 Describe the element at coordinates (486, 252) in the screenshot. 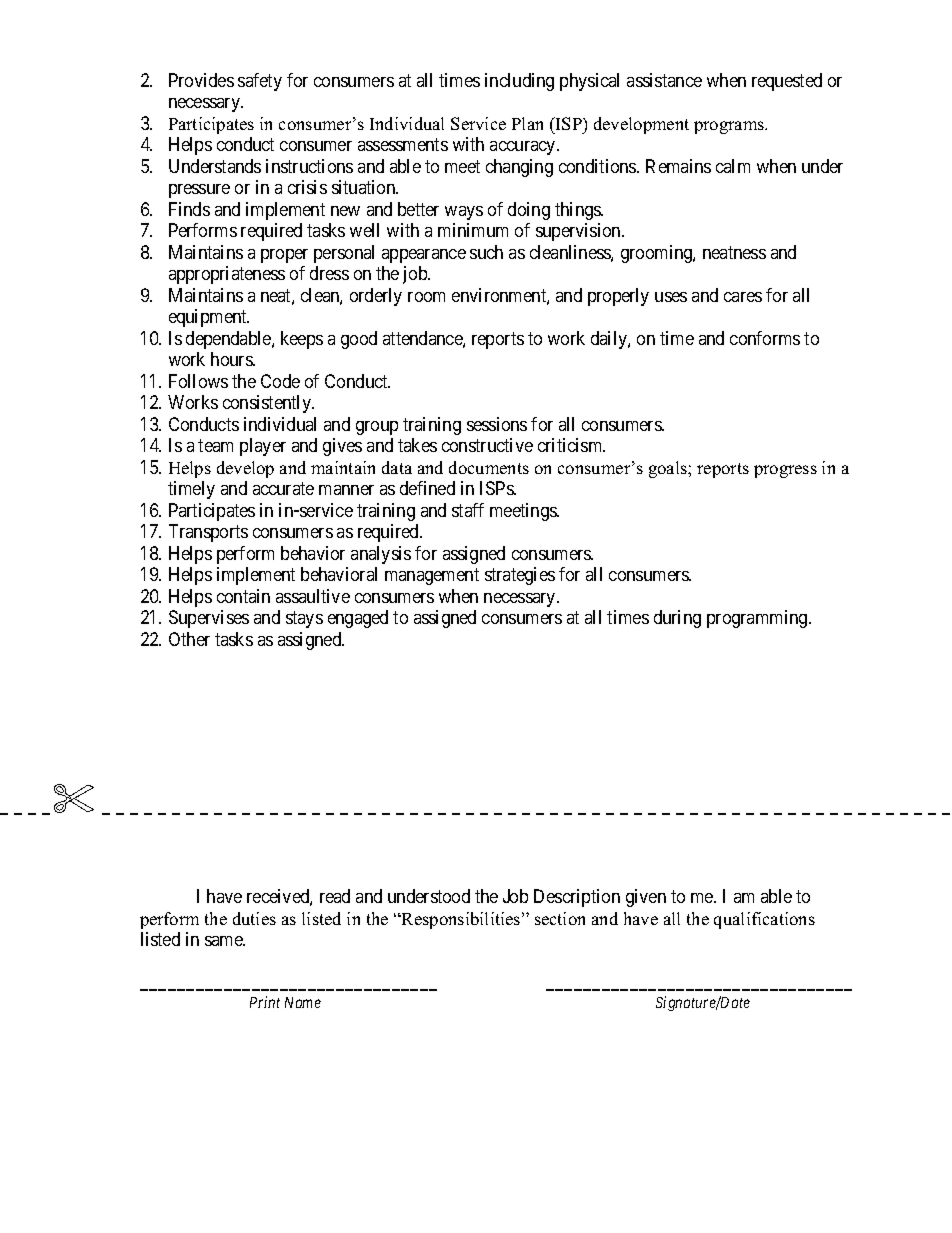

I see `such` at that location.
